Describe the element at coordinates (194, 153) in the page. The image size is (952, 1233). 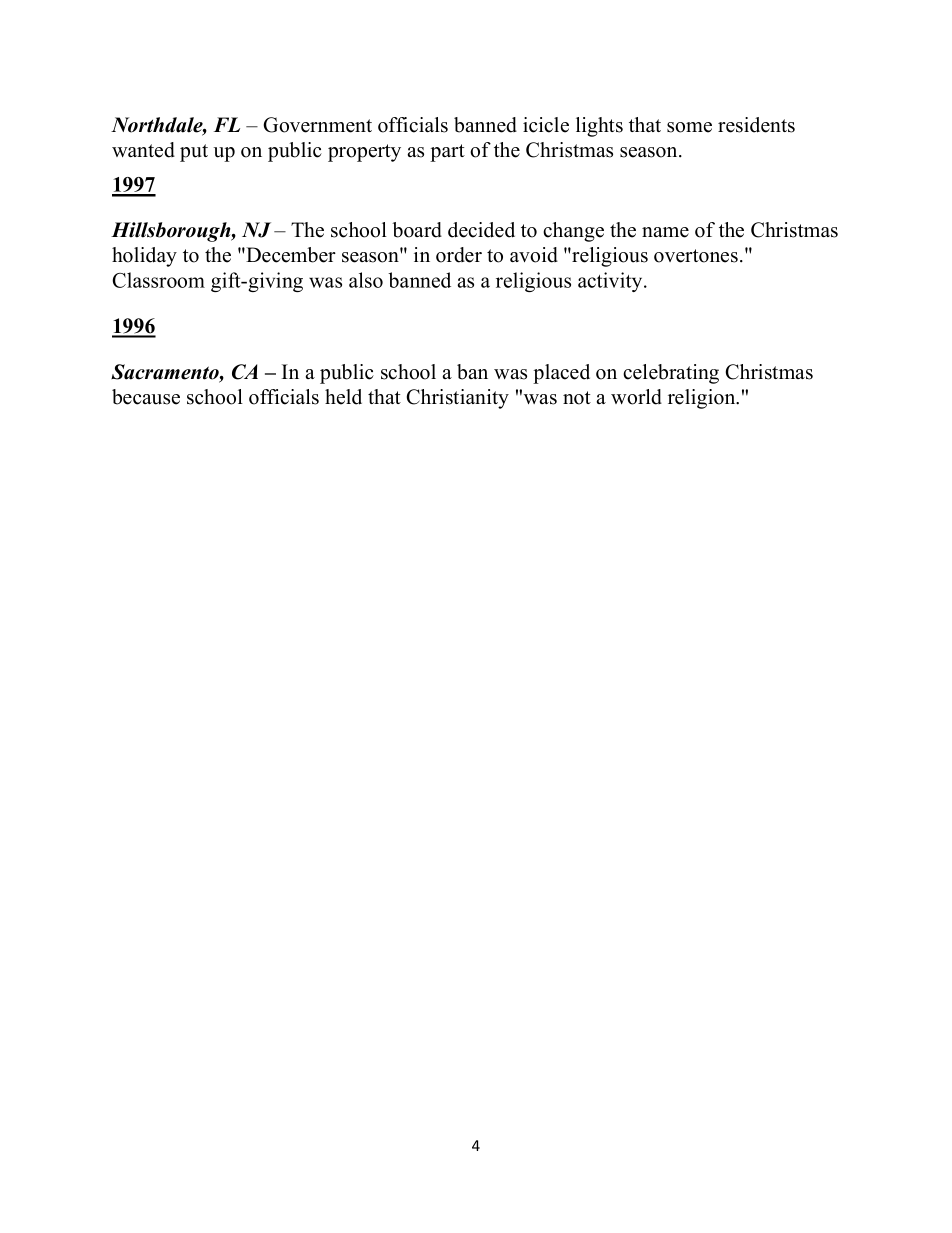
I see `put` at that location.
